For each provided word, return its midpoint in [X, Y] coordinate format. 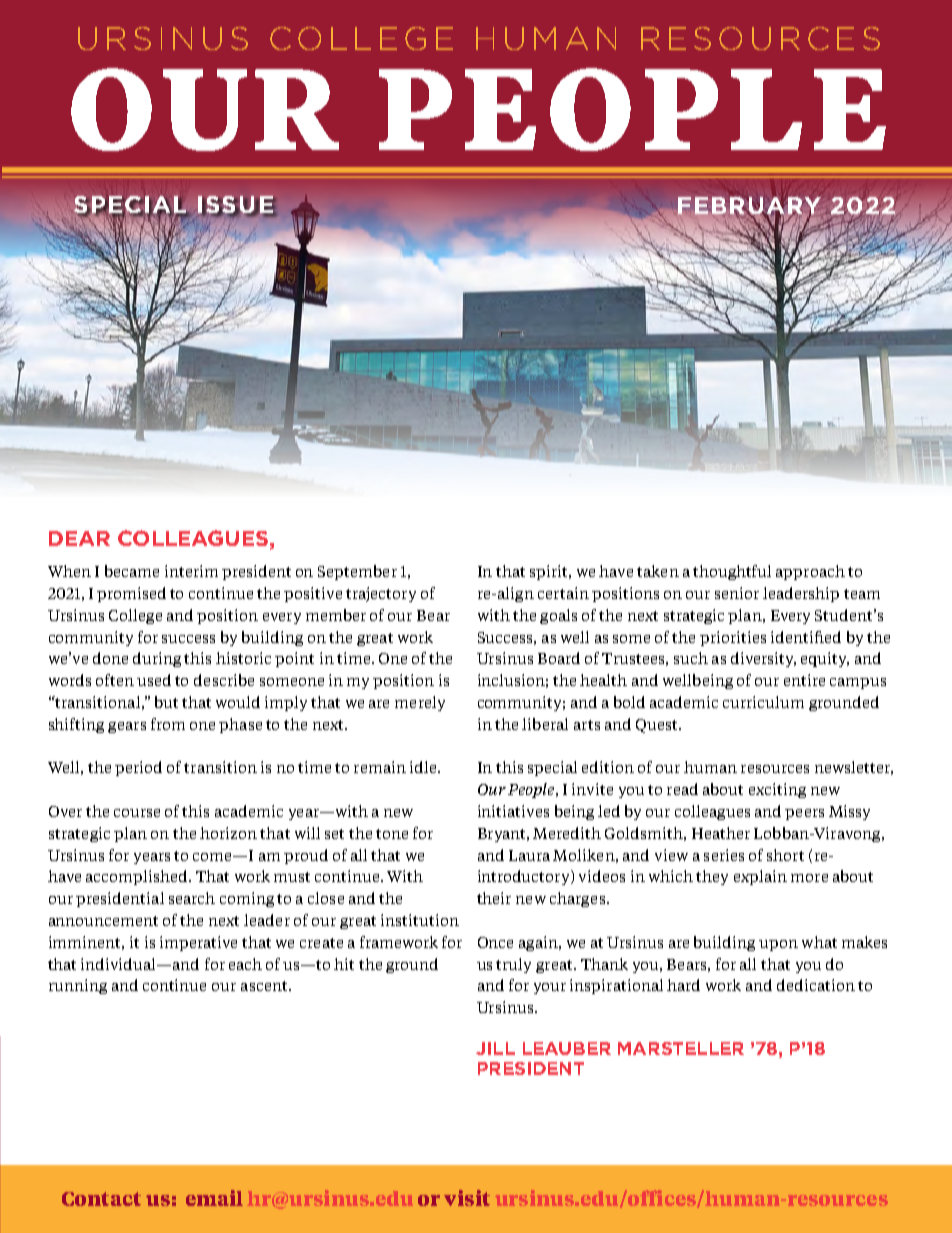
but [166, 702]
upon [778, 945]
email [214, 1198]
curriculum [763, 702]
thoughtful [732, 572]
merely [420, 703]
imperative [198, 943]
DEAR [79, 538]
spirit [550, 572]
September [357, 572]
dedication [816, 985]
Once [495, 942]
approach [810, 572]
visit [467, 1198]
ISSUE [236, 205]
